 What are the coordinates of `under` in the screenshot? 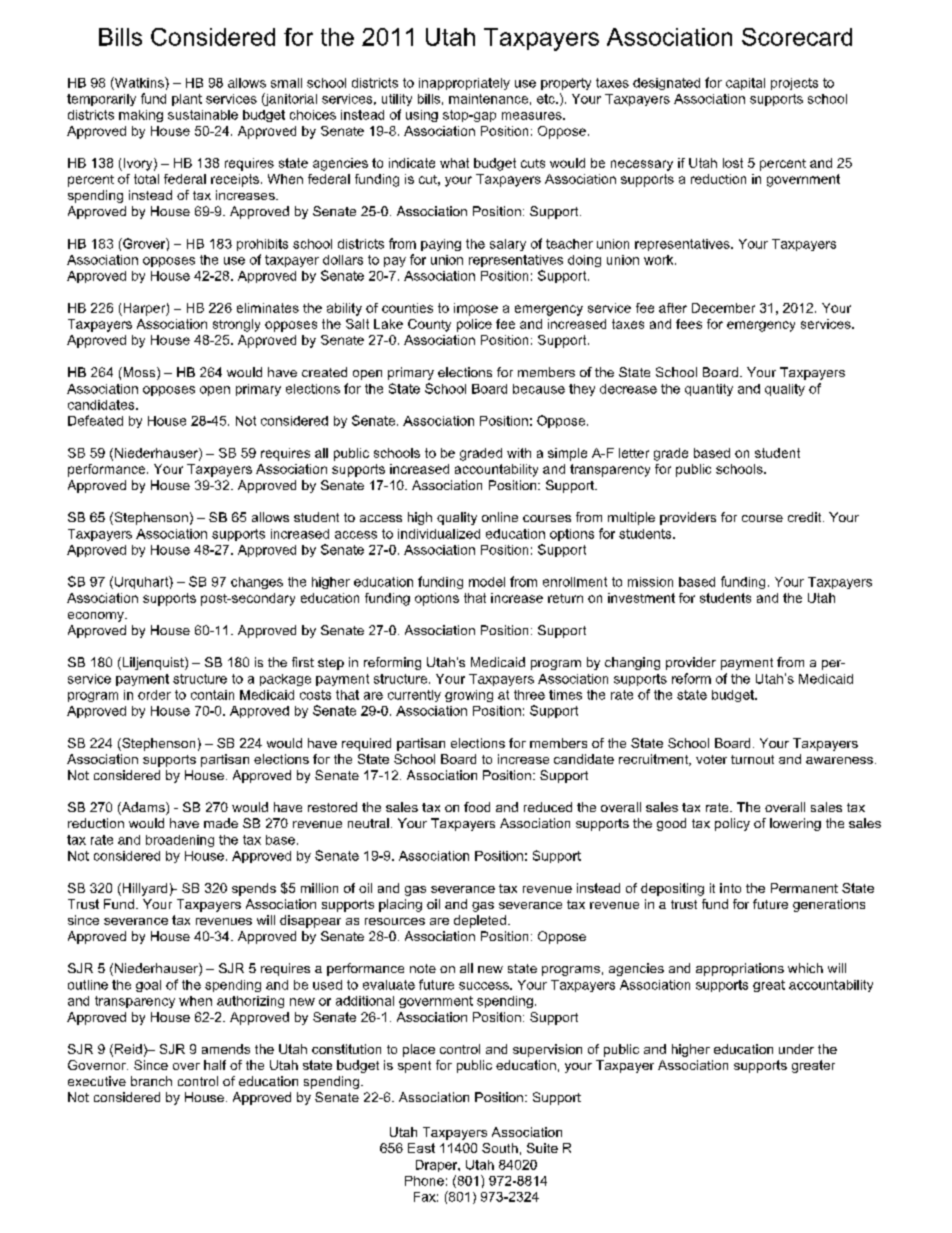 It's located at (796, 1049).
